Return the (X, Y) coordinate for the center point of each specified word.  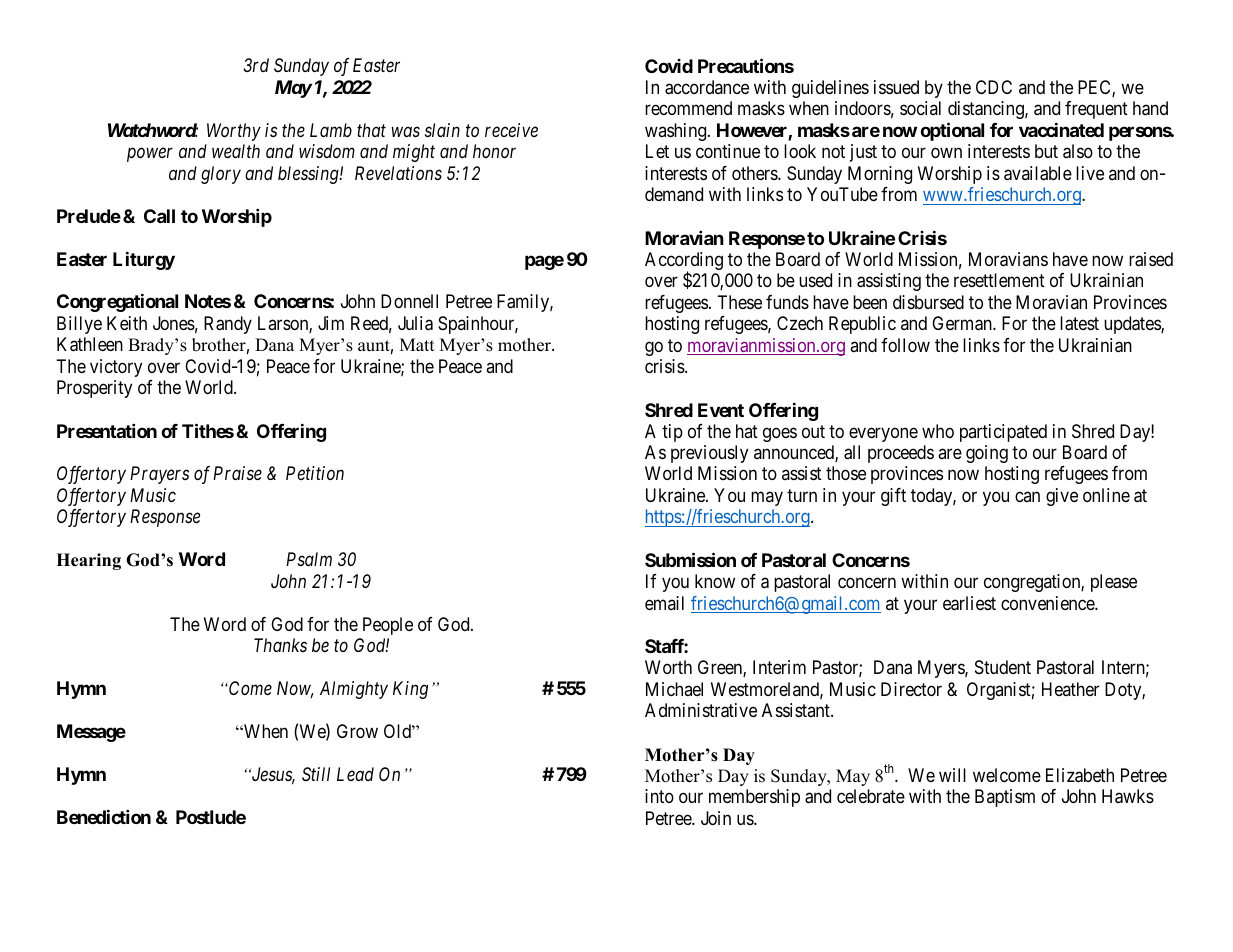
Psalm (309, 559)
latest (1079, 323)
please (1114, 583)
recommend (688, 108)
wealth (236, 151)
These (739, 302)
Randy (228, 325)
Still (316, 774)
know (715, 581)
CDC (994, 87)
